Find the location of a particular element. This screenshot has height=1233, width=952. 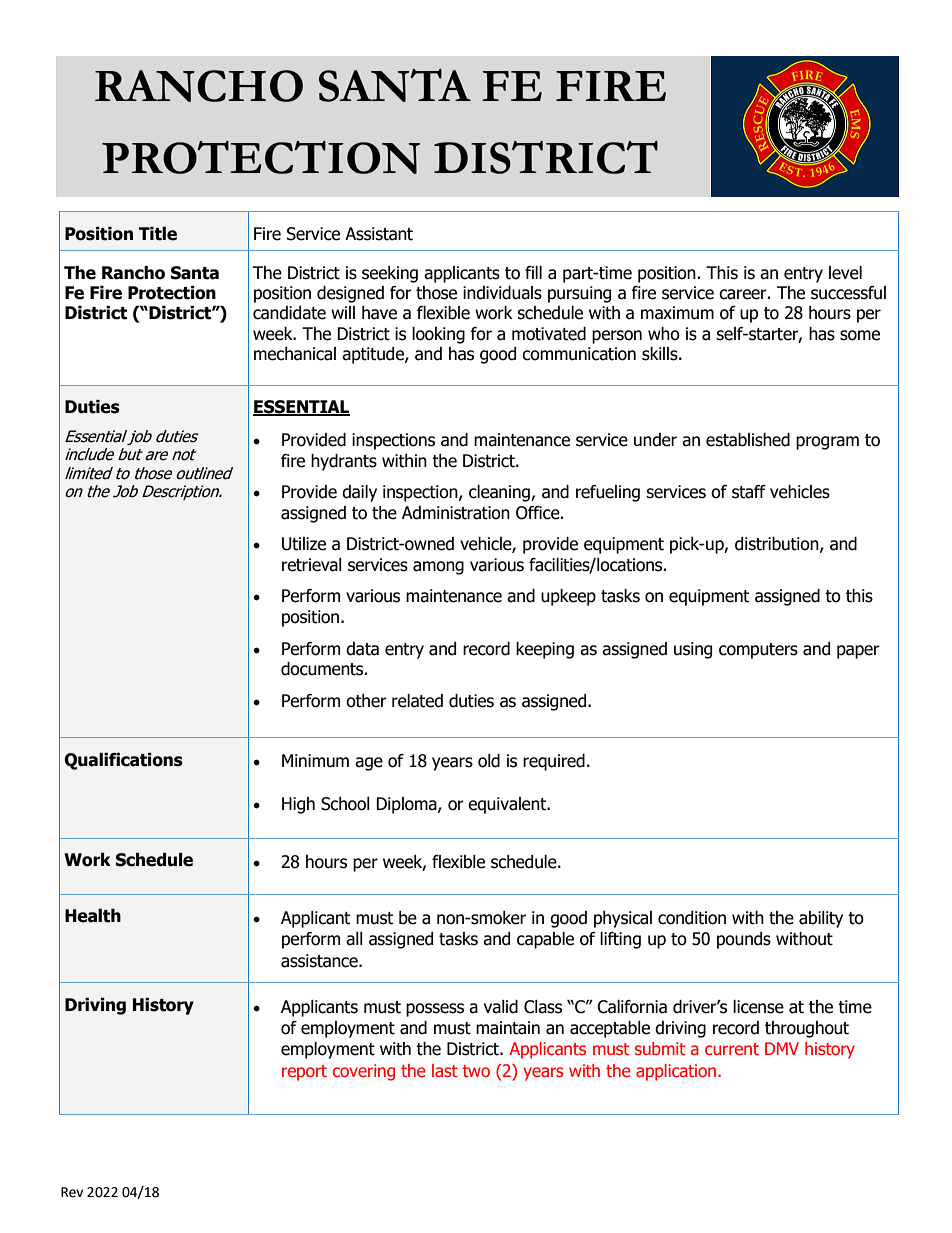

Utilize is located at coordinates (304, 544).
